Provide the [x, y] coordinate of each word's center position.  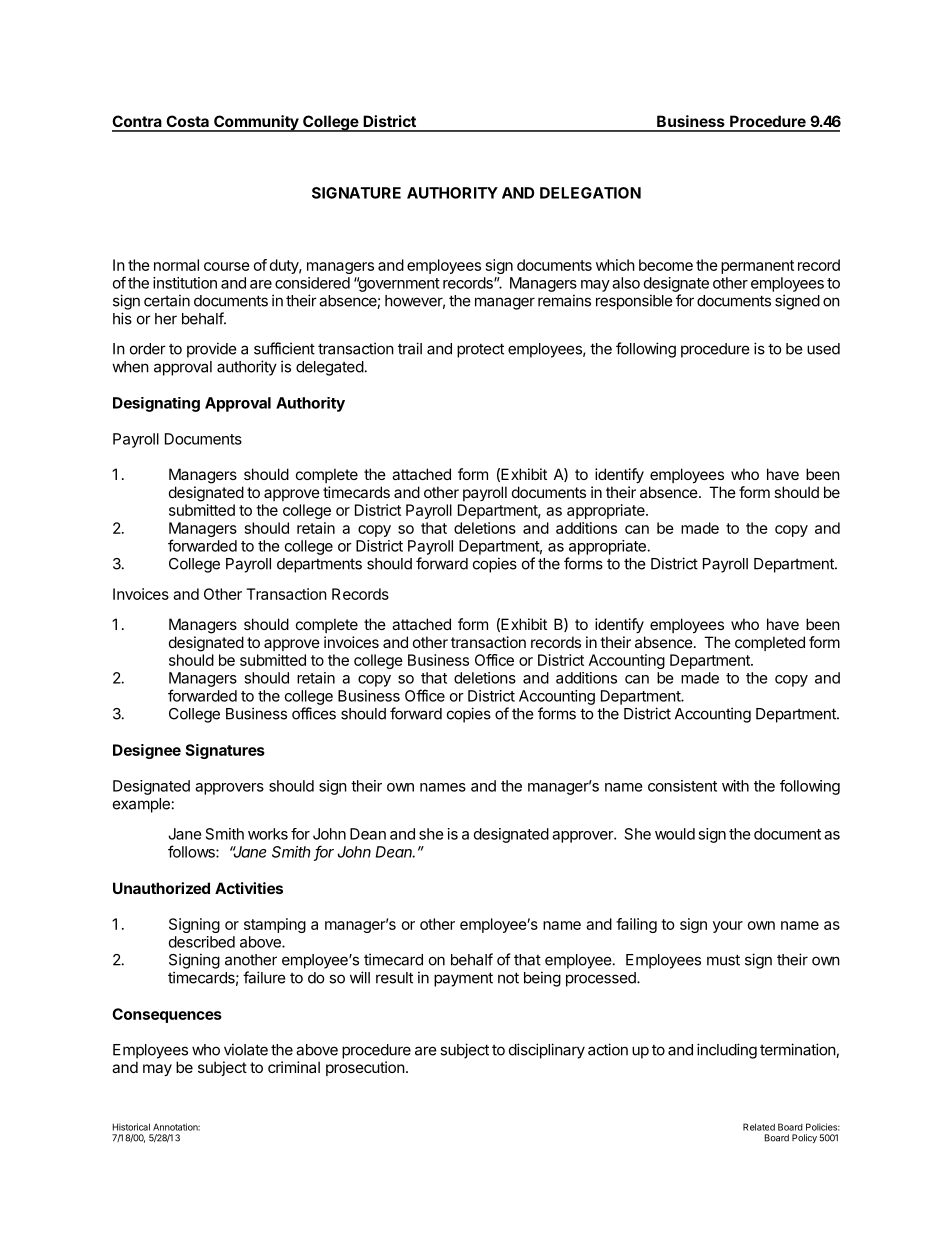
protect [480, 350]
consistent [682, 786]
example [141, 805]
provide [212, 350]
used [823, 349]
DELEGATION [590, 193]
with [735, 786]
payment [463, 979]
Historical [131, 1127]
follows [192, 851]
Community [256, 123]
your [728, 927]
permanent [757, 267]
